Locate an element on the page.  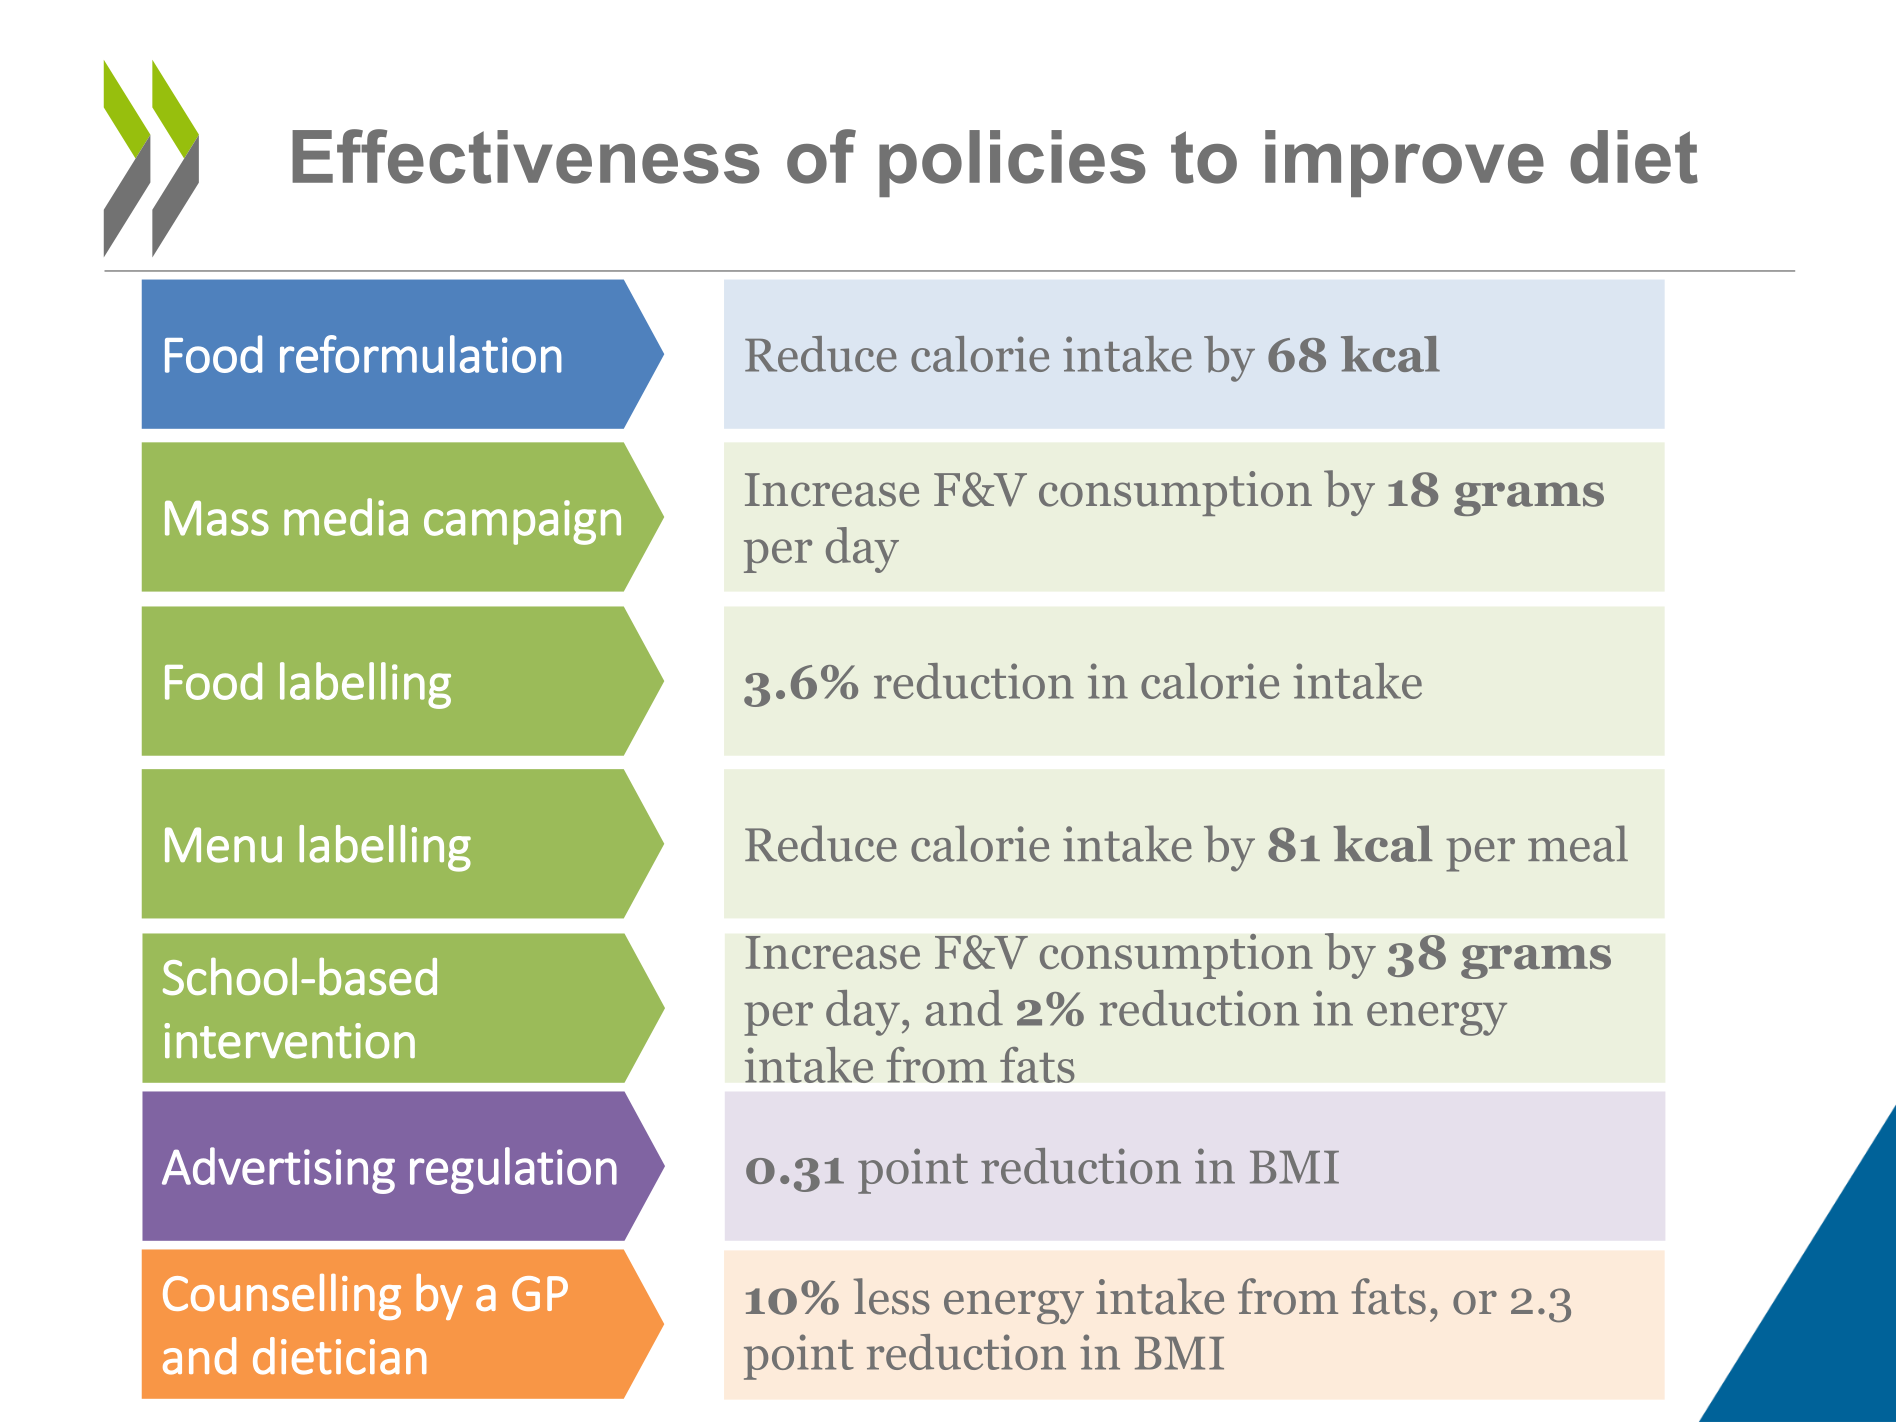
Effectiveness is located at coordinates (526, 156).
